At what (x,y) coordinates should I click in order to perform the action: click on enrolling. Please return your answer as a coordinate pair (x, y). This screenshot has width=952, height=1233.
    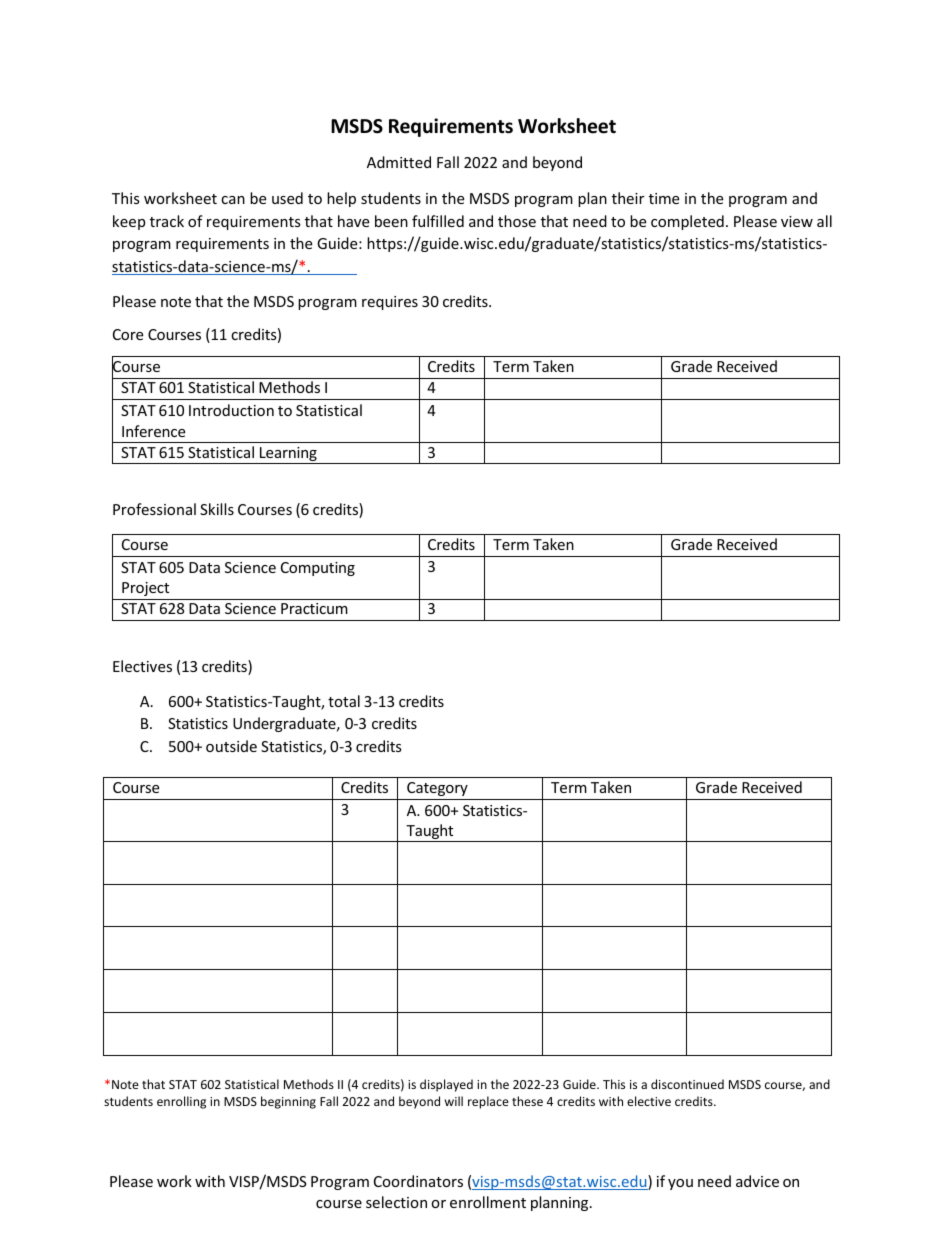
    Looking at the image, I should click on (181, 1102).
